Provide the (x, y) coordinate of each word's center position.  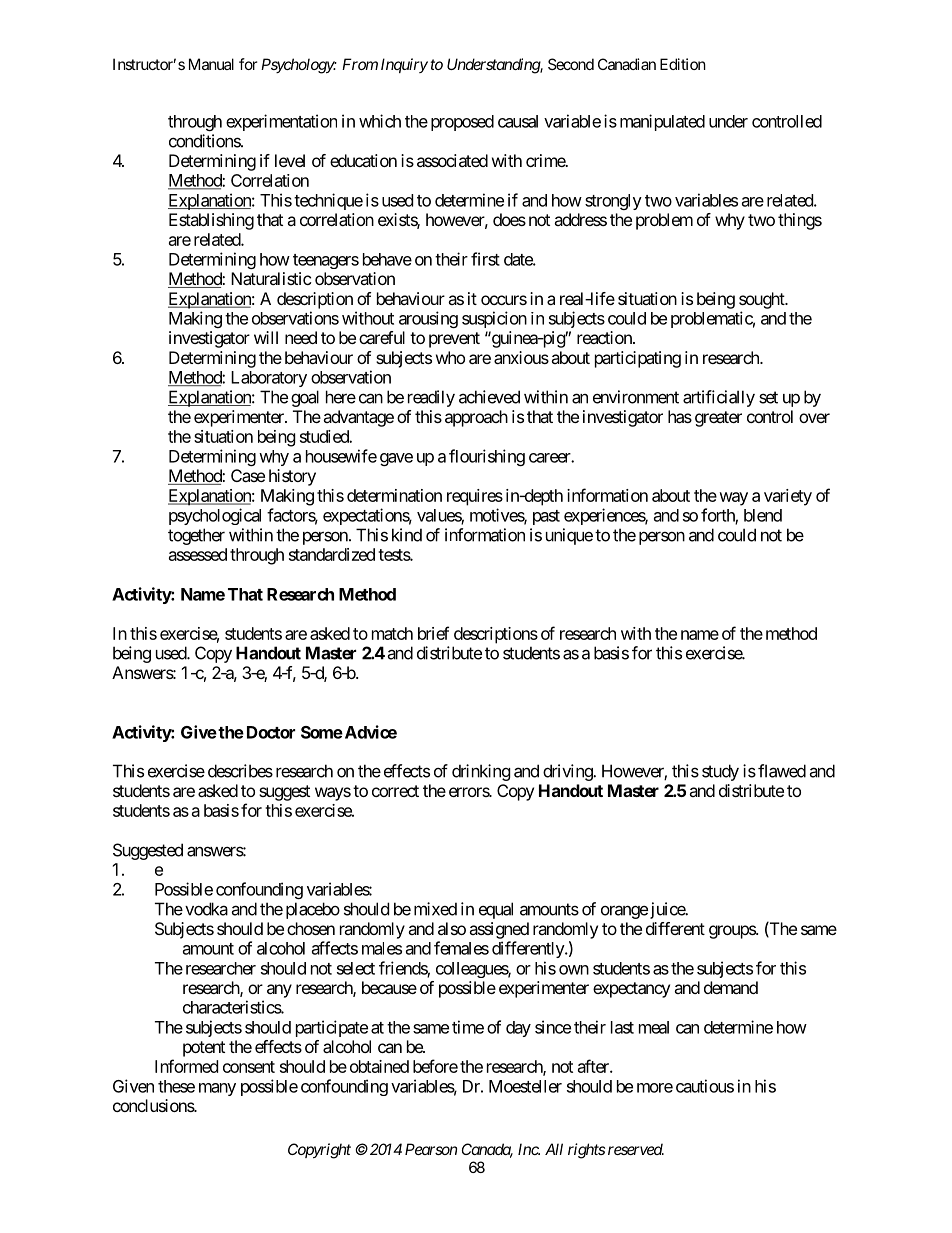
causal (518, 121)
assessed (198, 554)
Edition (683, 64)
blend (763, 515)
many (217, 1089)
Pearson (431, 1149)
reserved (636, 1149)
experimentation (281, 122)
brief (433, 633)
